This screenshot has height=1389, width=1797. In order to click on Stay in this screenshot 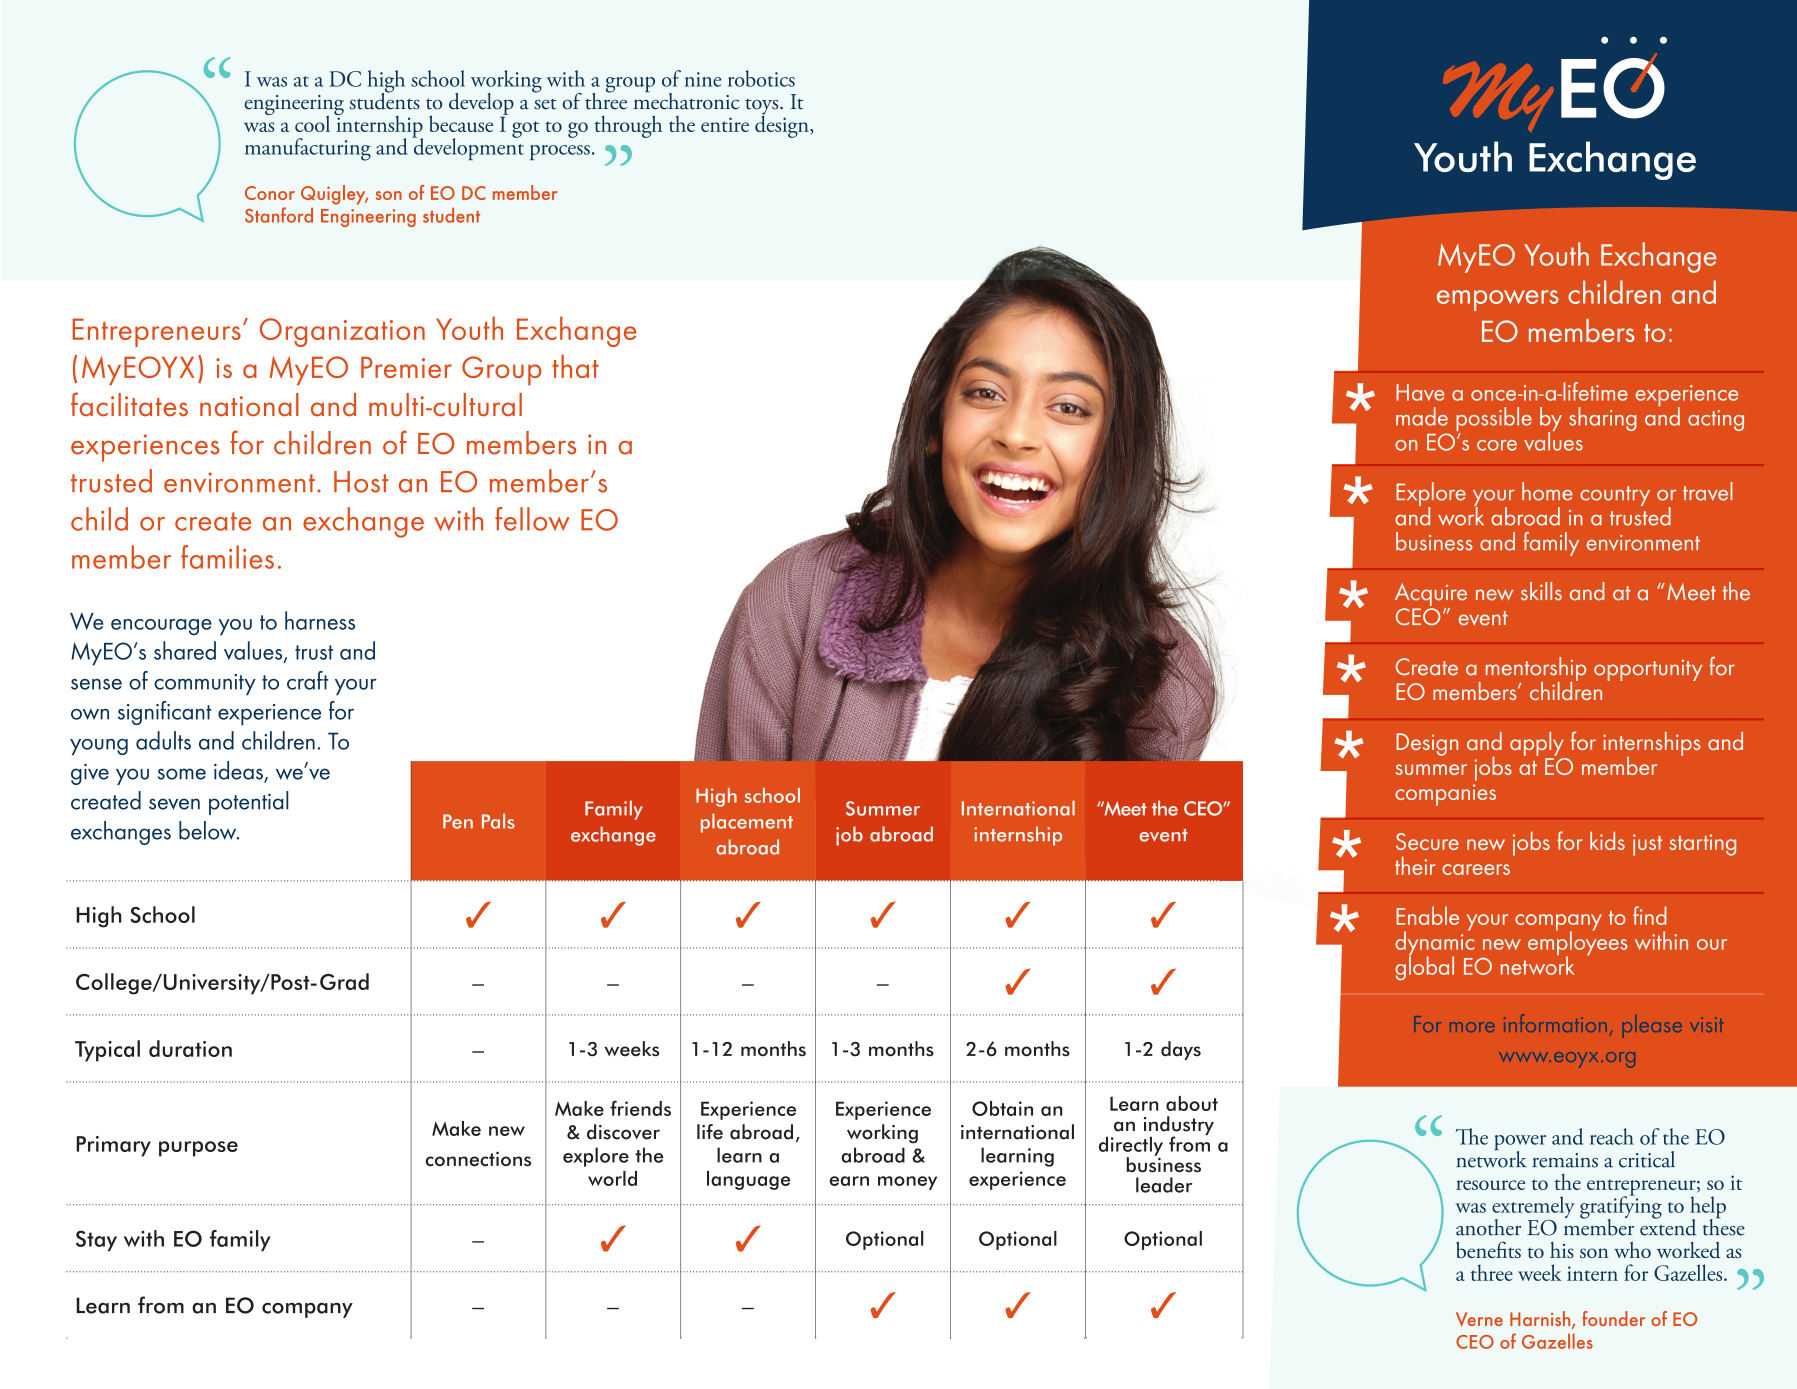, I will do `click(96, 1240)`.
